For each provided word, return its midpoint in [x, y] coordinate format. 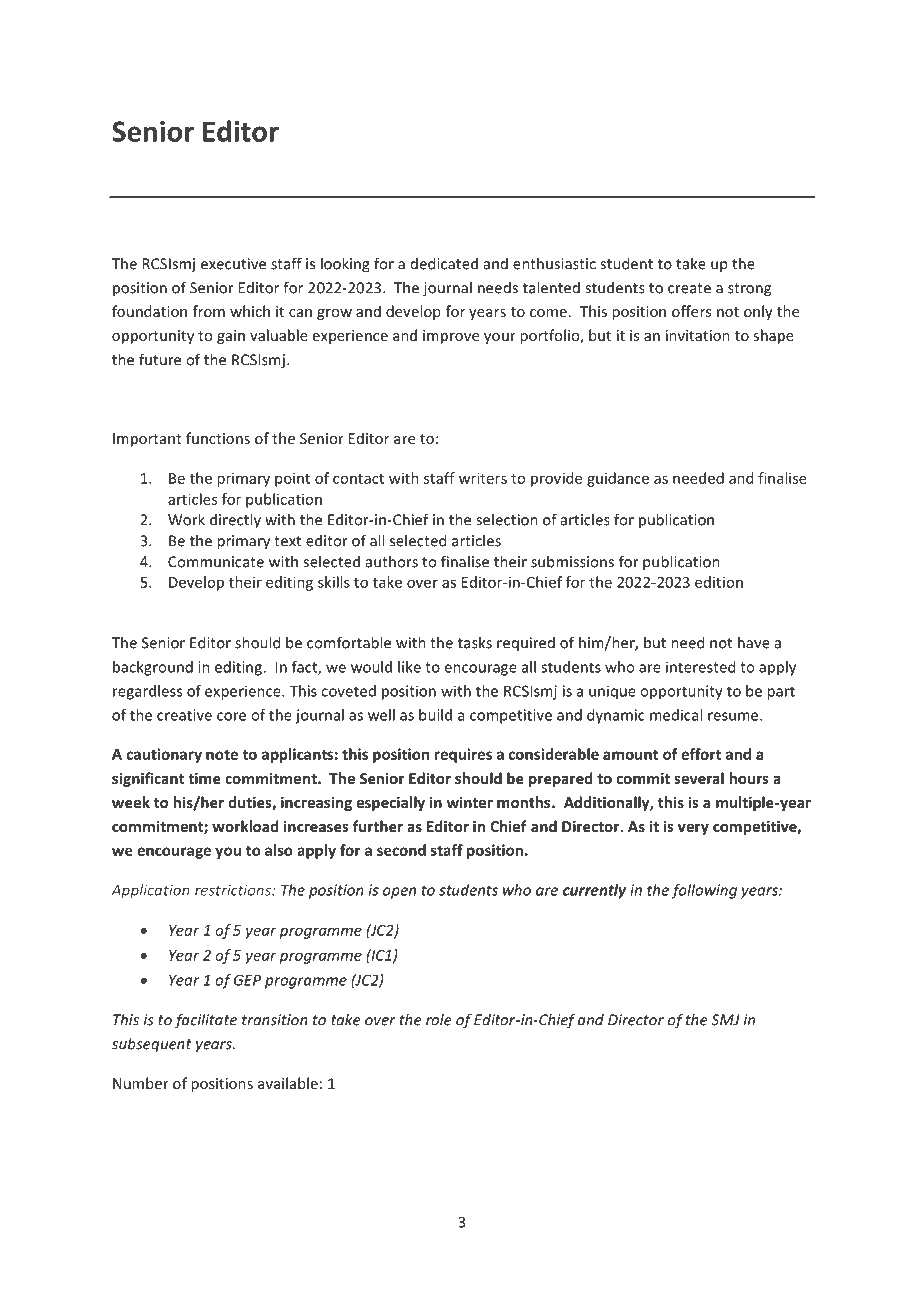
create [689, 288]
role [439, 1019]
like [409, 667]
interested [700, 667]
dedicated [444, 263]
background [153, 668]
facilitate [205, 1021]
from [209, 311]
